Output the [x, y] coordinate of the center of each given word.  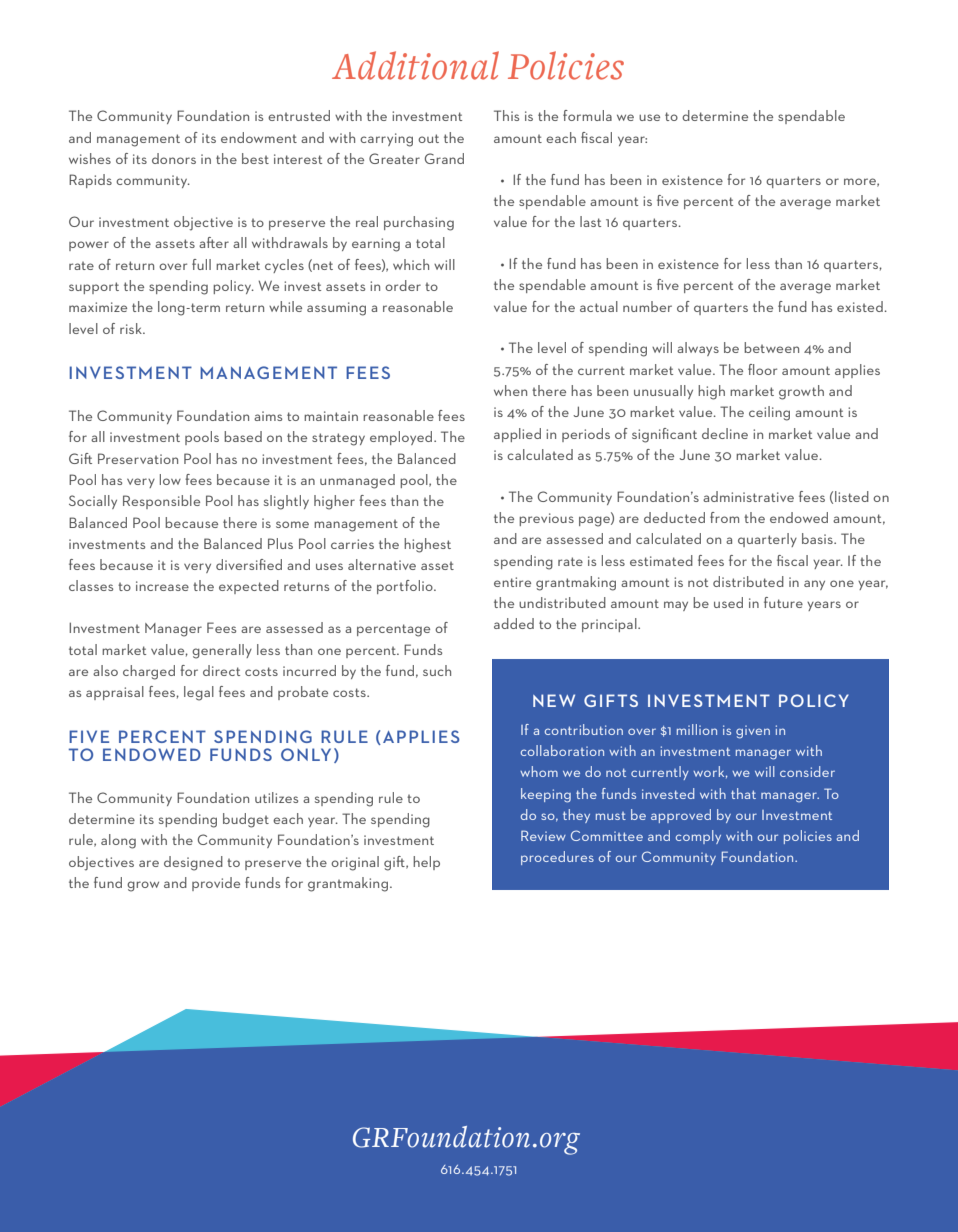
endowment [259, 137]
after [214, 242]
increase [162, 586]
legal [199, 693]
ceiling [769, 413]
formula [587, 115]
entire [512, 582]
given [753, 732]
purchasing [419, 223]
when [510, 390]
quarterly [767, 540]
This [506, 115]
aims [268, 416]
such [437, 670]
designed [193, 863]
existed [860, 306]
